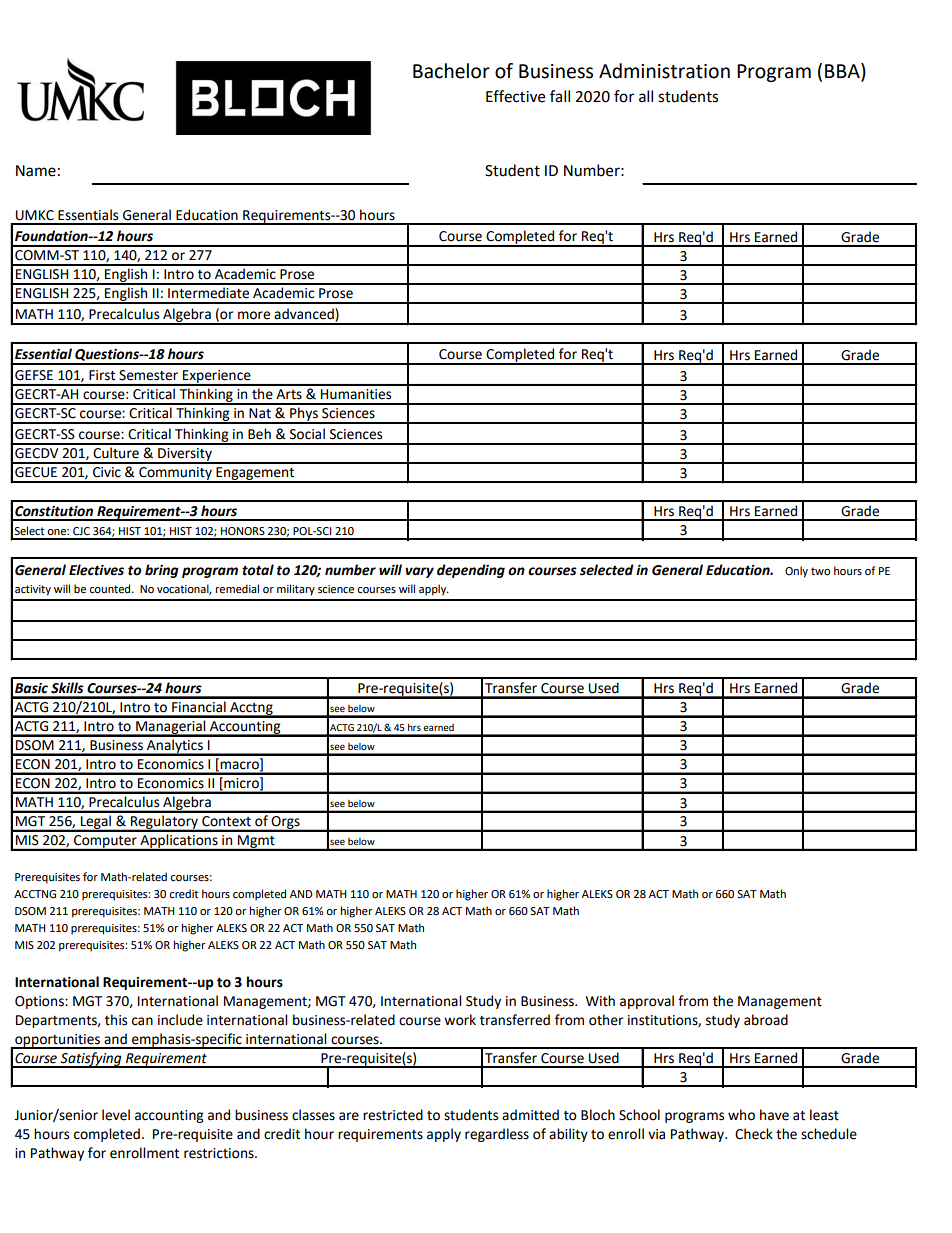 This document has height=1233, width=952. What do you see at coordinates (40, 1002) in the document?
I see `Options` at bounding box center [40, 1002].
